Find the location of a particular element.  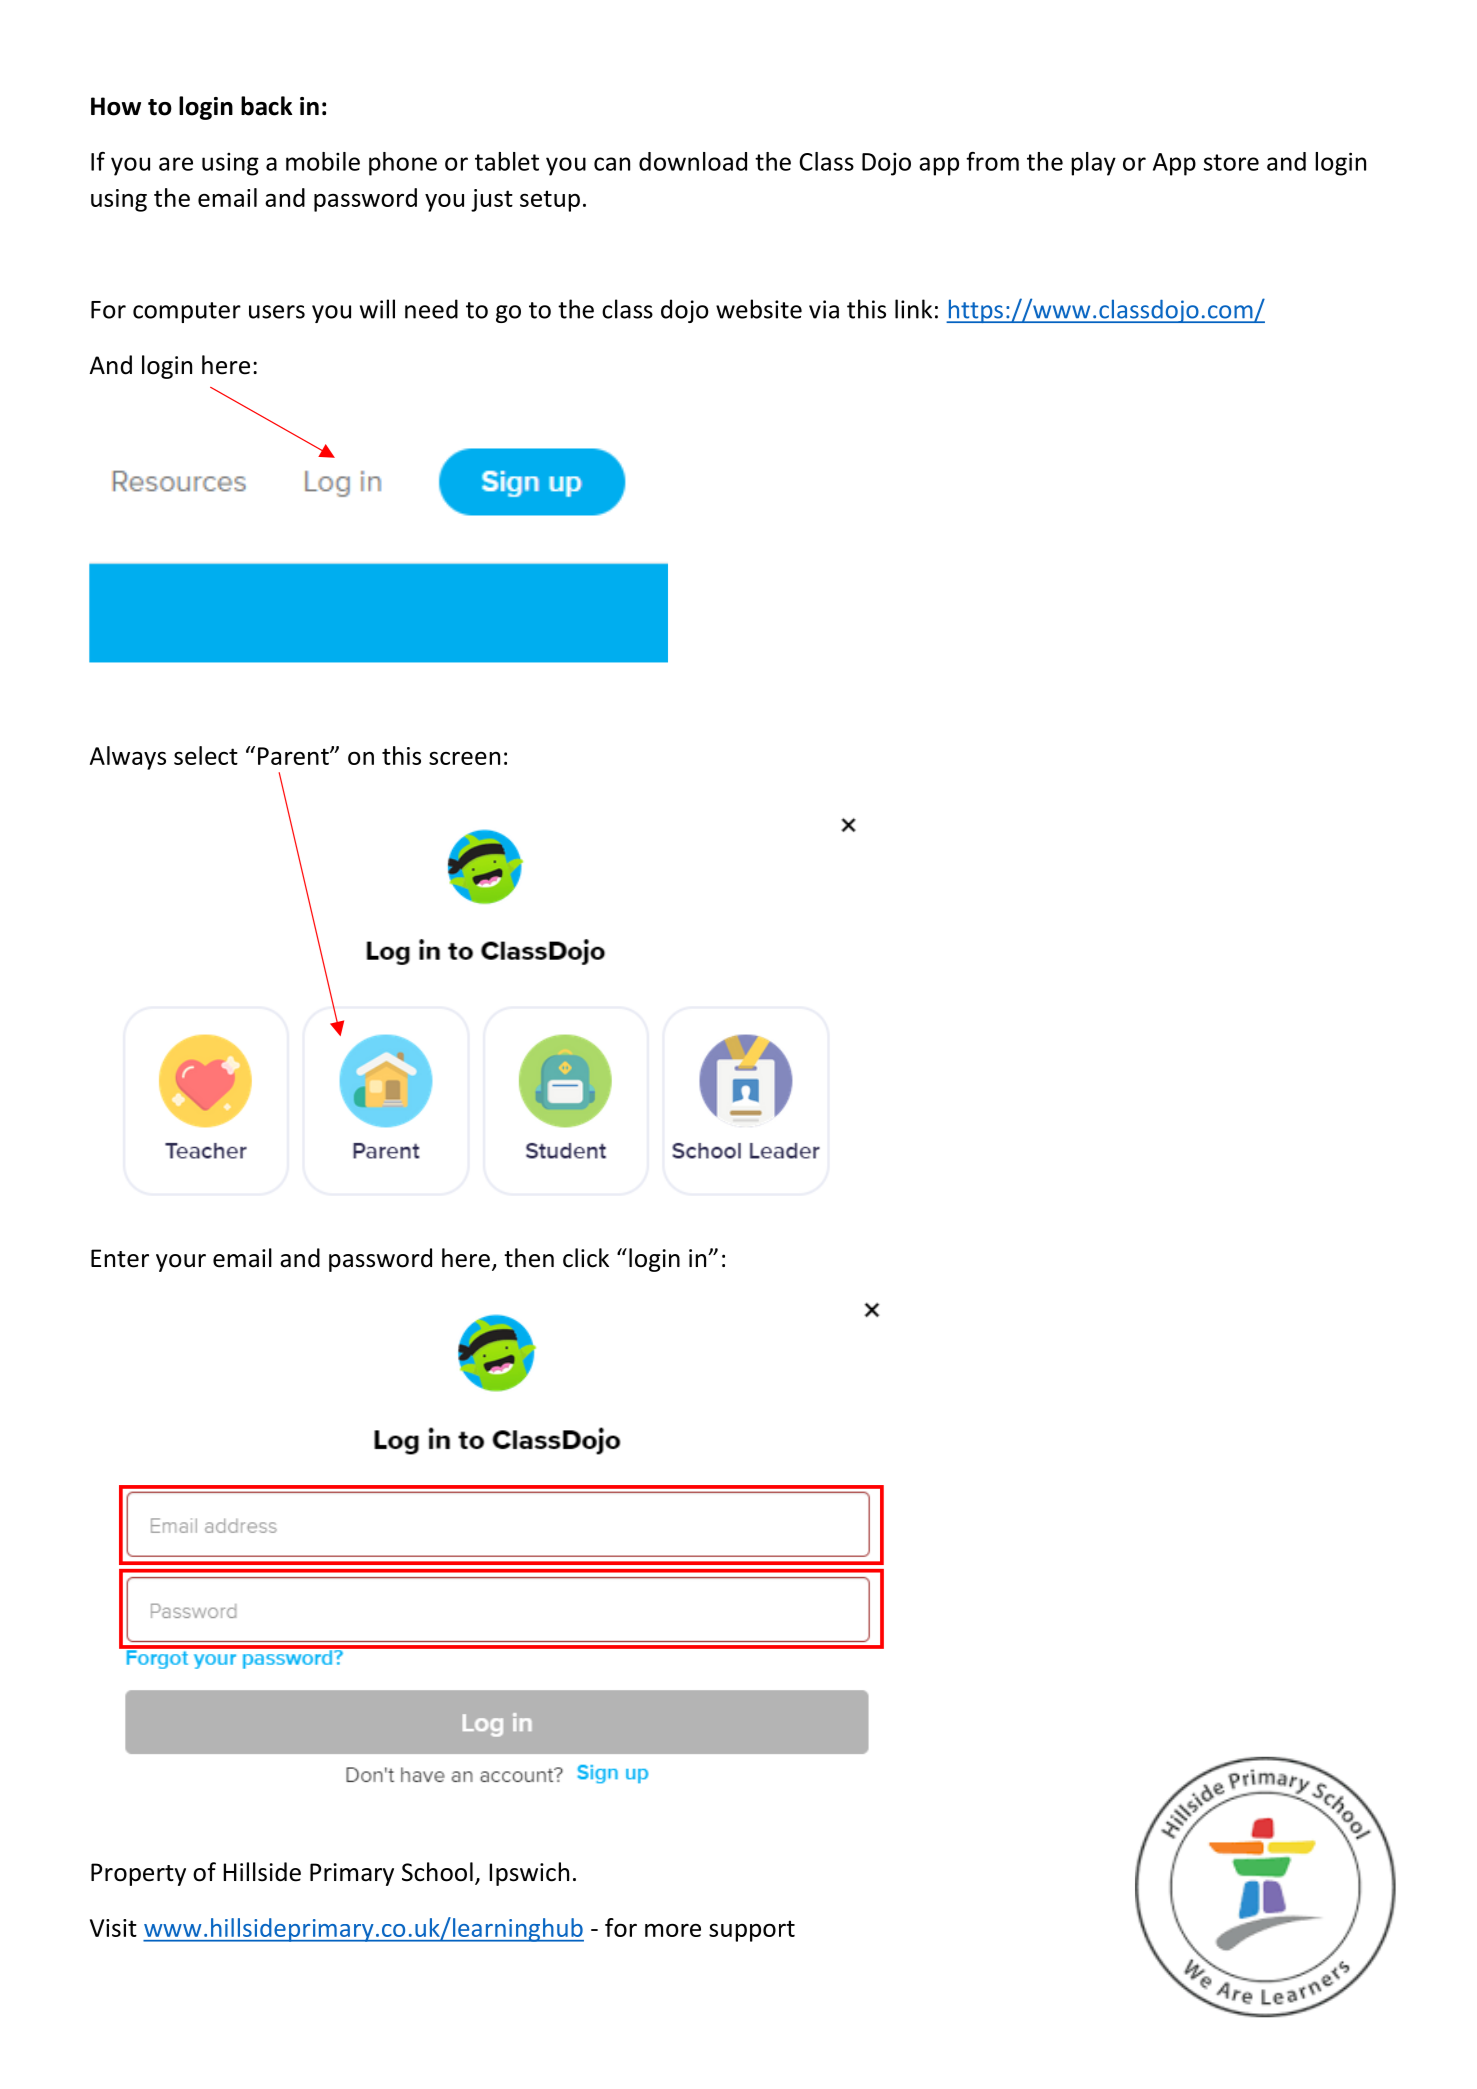

download is located at coordinates (693, 161).
